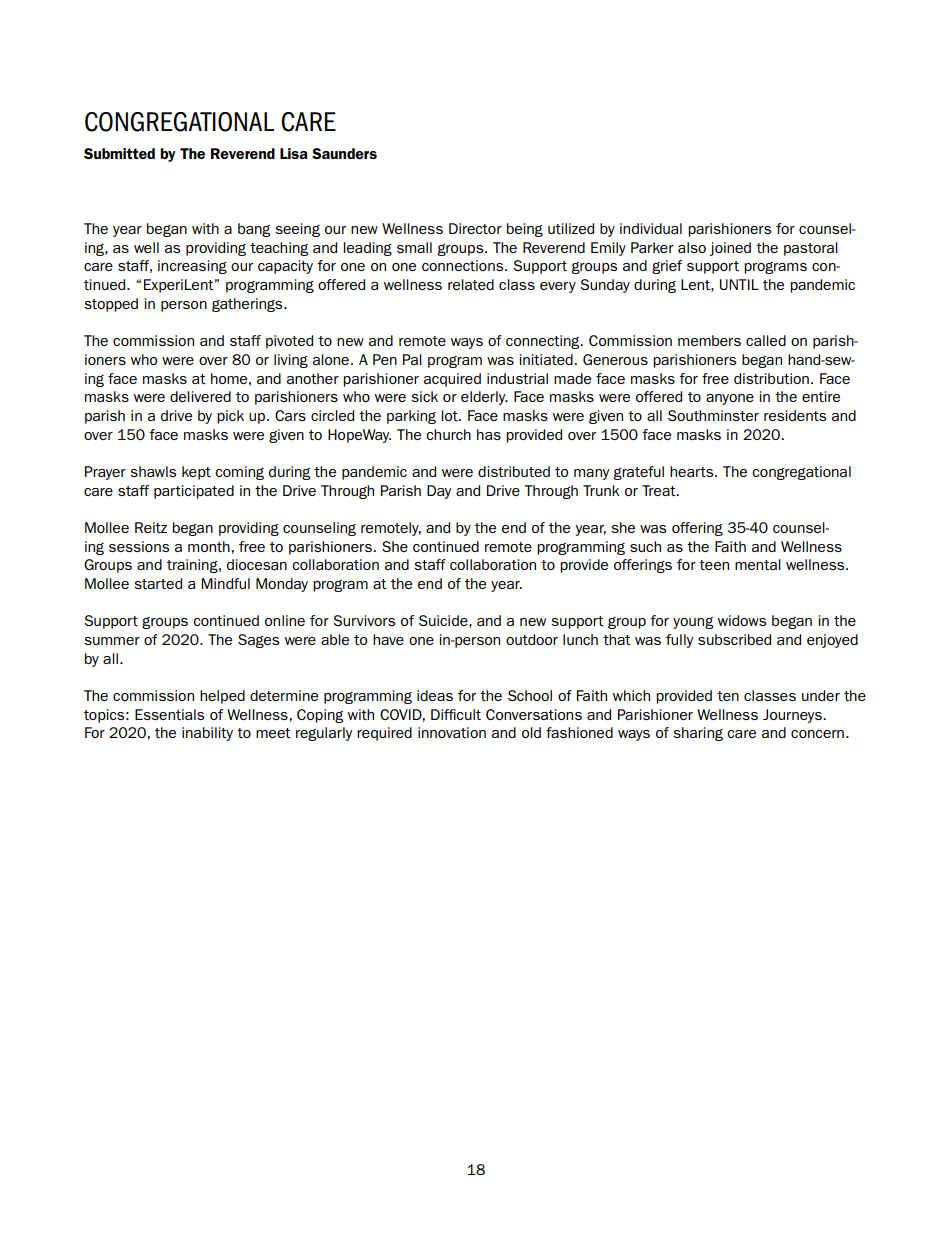  Describe the element at coordinates (758, 564) in the screenshot. I see `mental` at that location.
